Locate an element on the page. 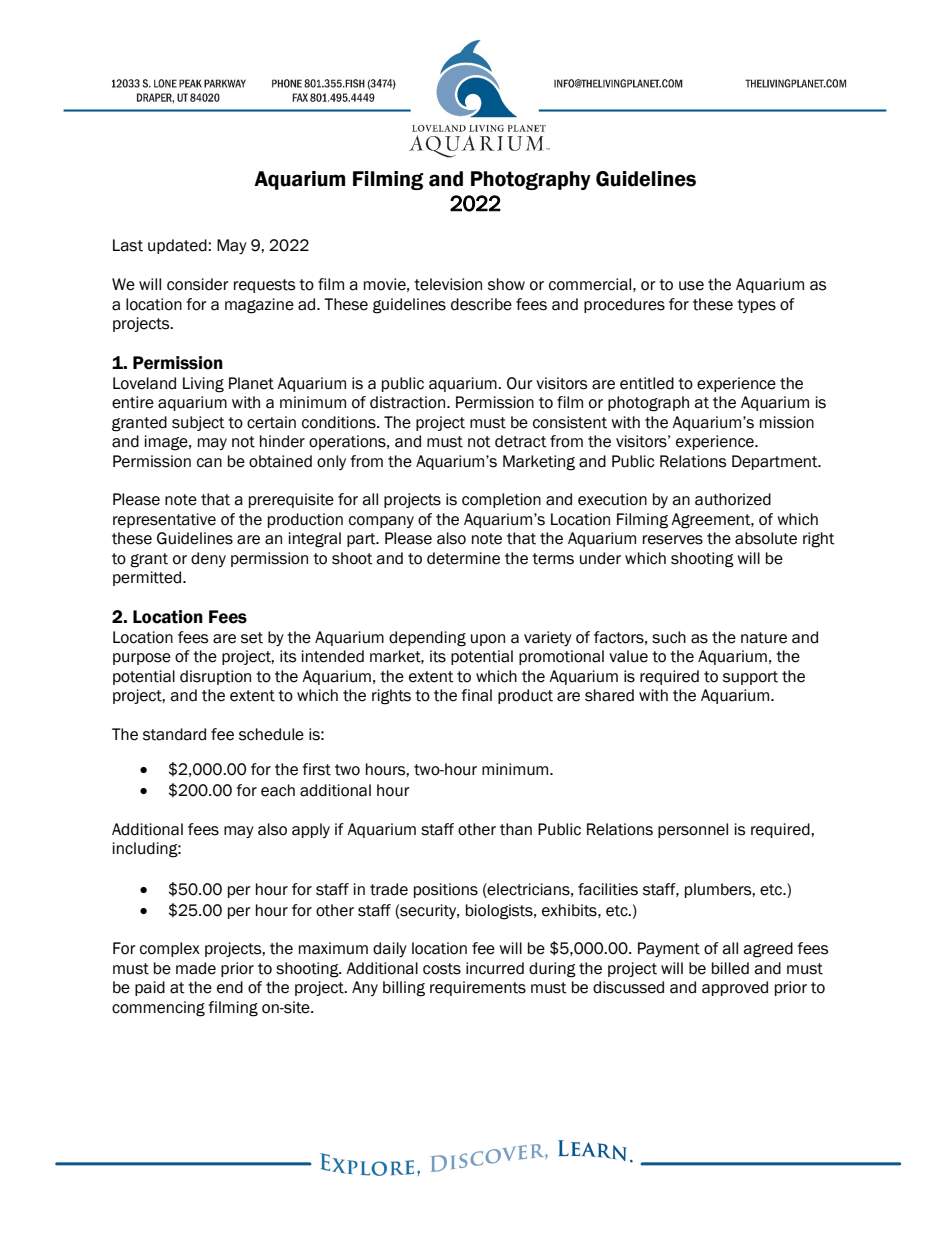 This page has height=1233, width=952. approved is located at coordinates (735, 988).
